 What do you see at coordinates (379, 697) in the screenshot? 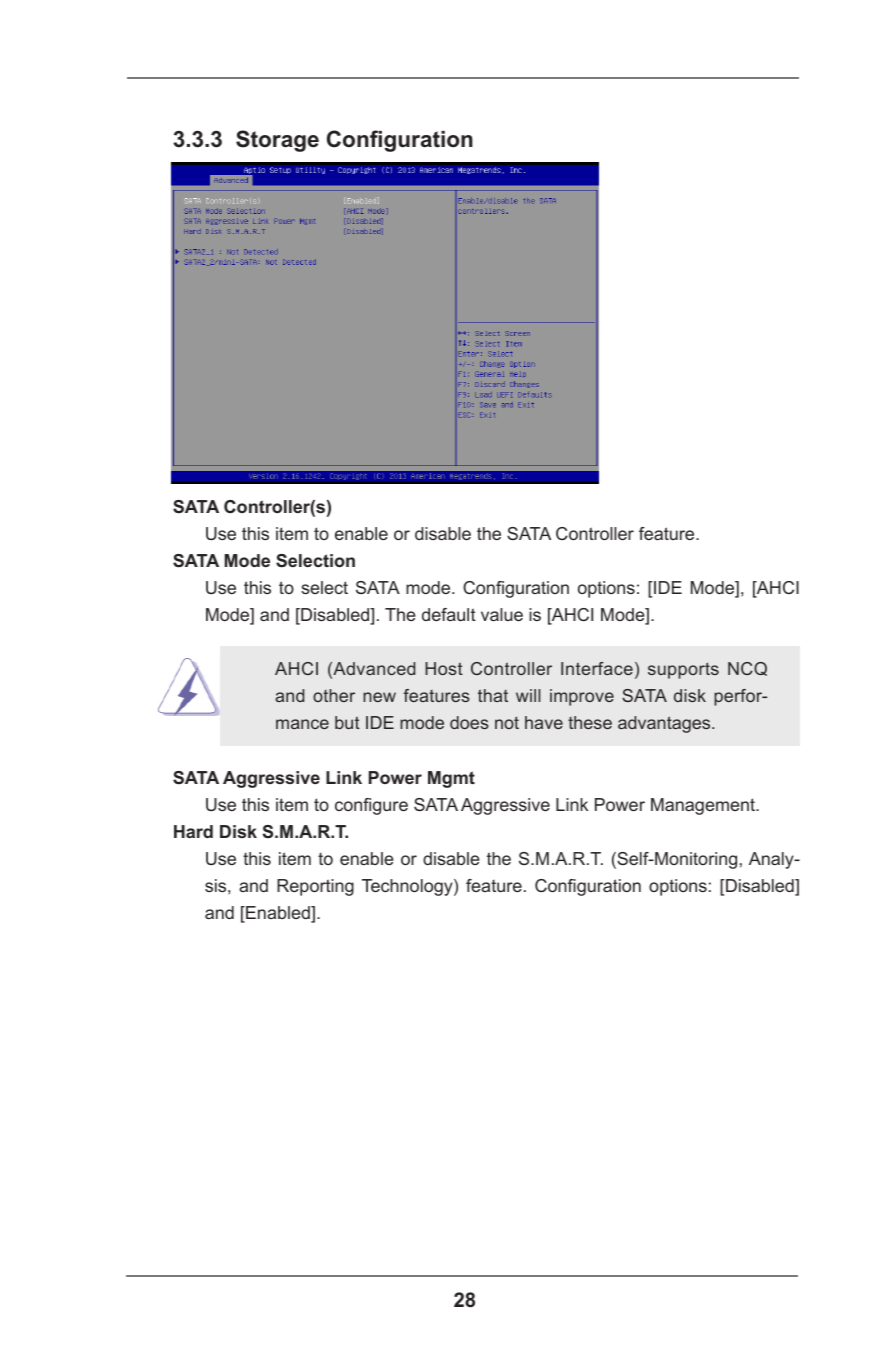
I see `new` at bounding box center [379, 697].
